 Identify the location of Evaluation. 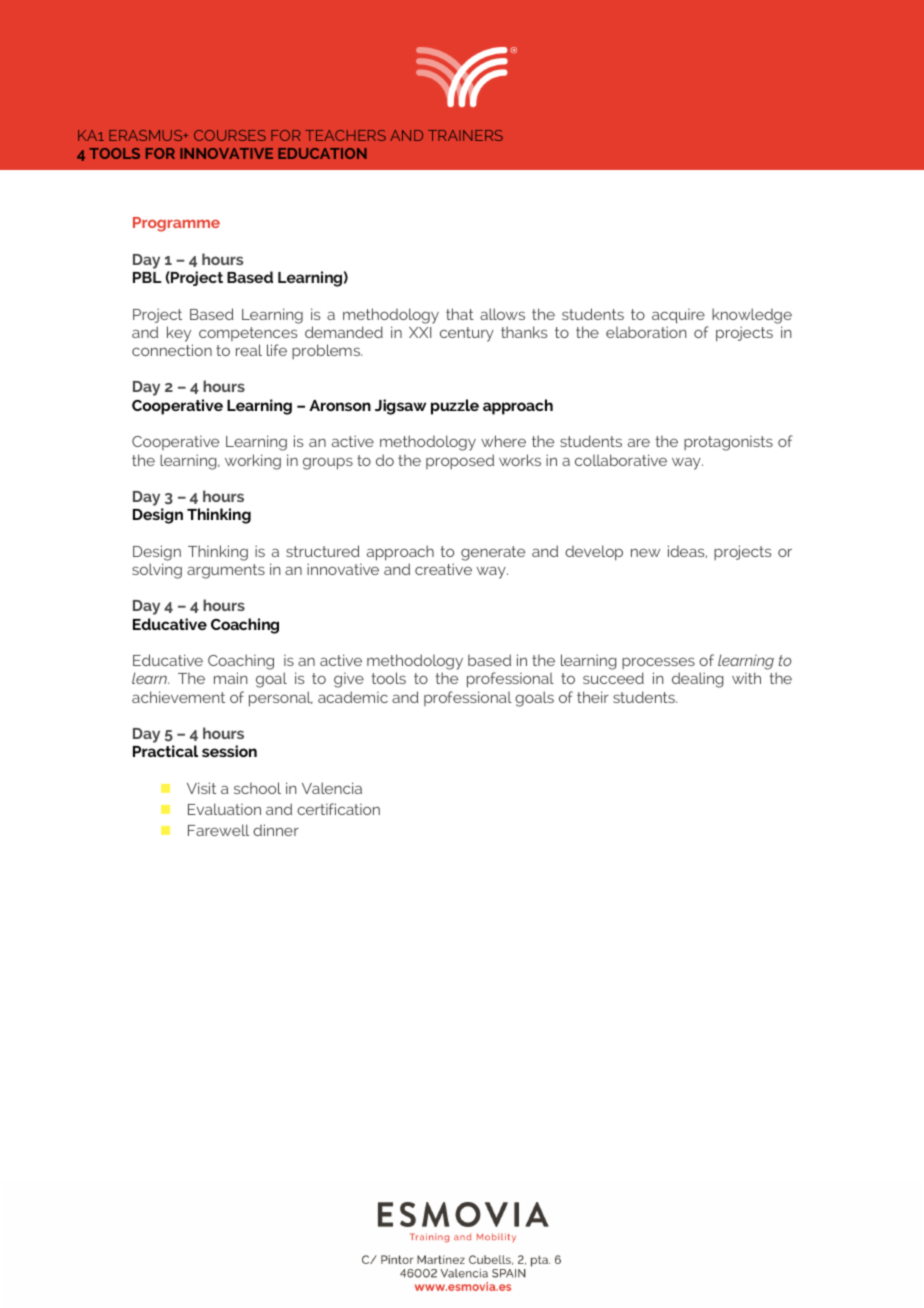
(224, 809).
